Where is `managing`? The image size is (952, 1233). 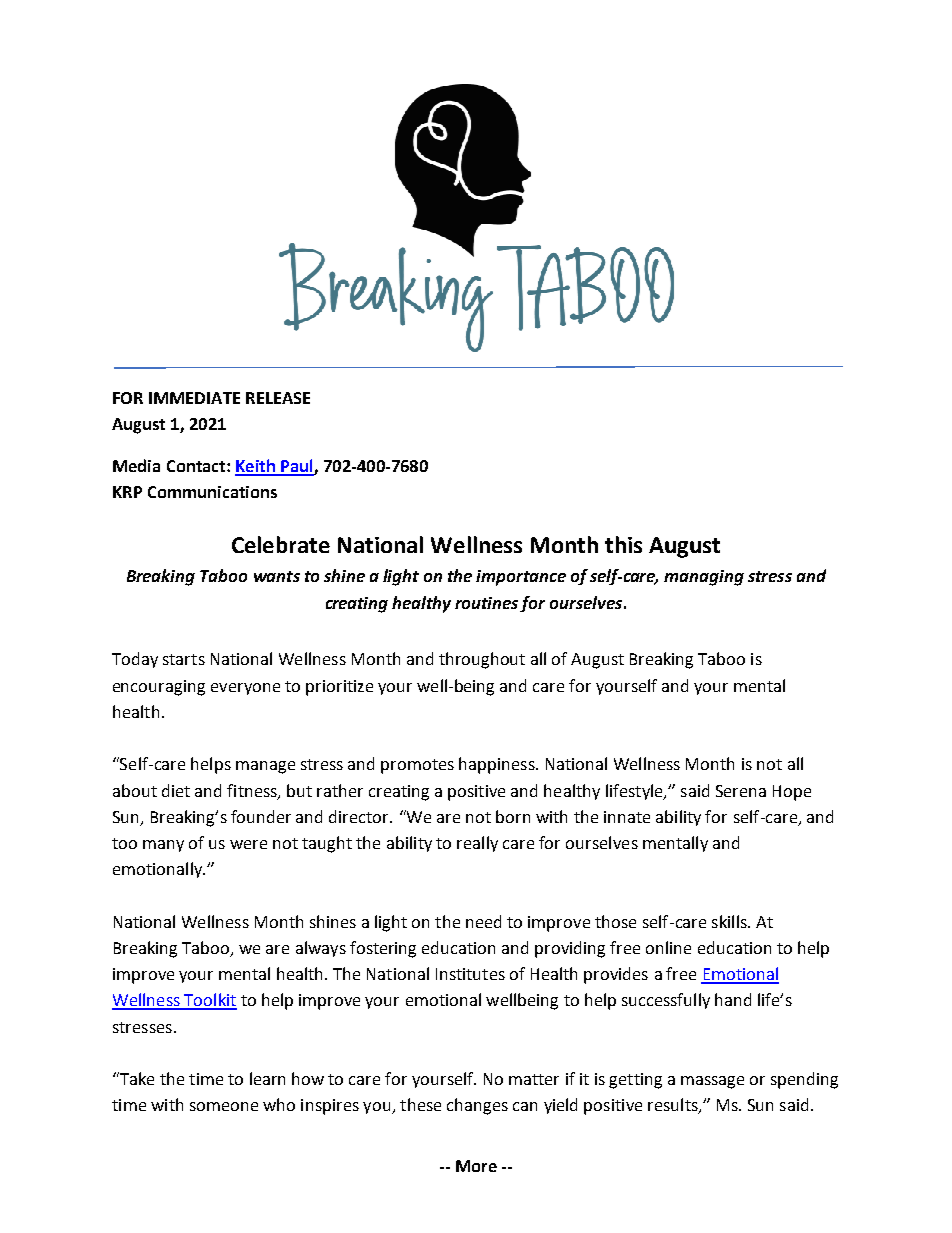 managing is located at coordinates (704, 578).
